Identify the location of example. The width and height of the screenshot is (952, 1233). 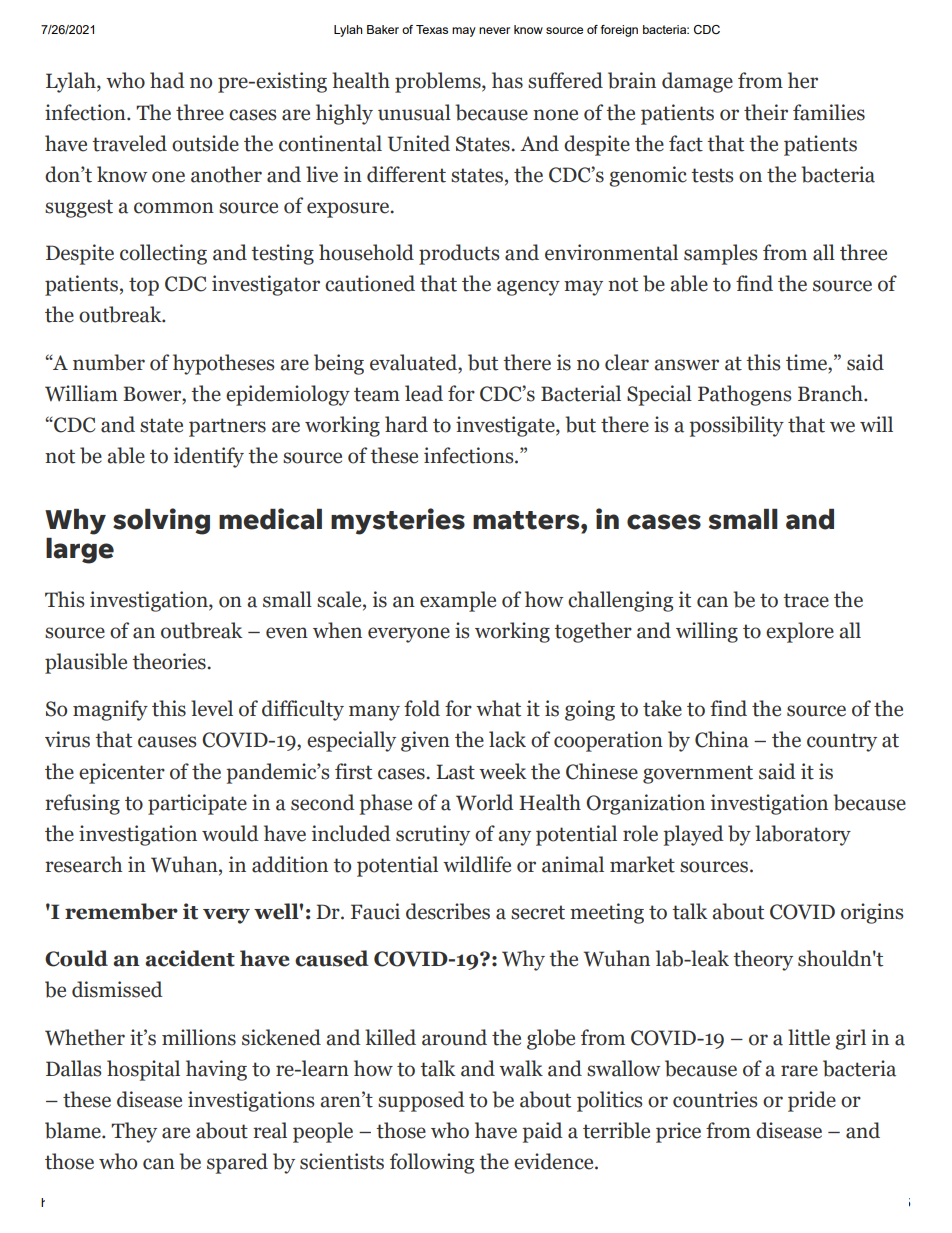
(458, 601).
